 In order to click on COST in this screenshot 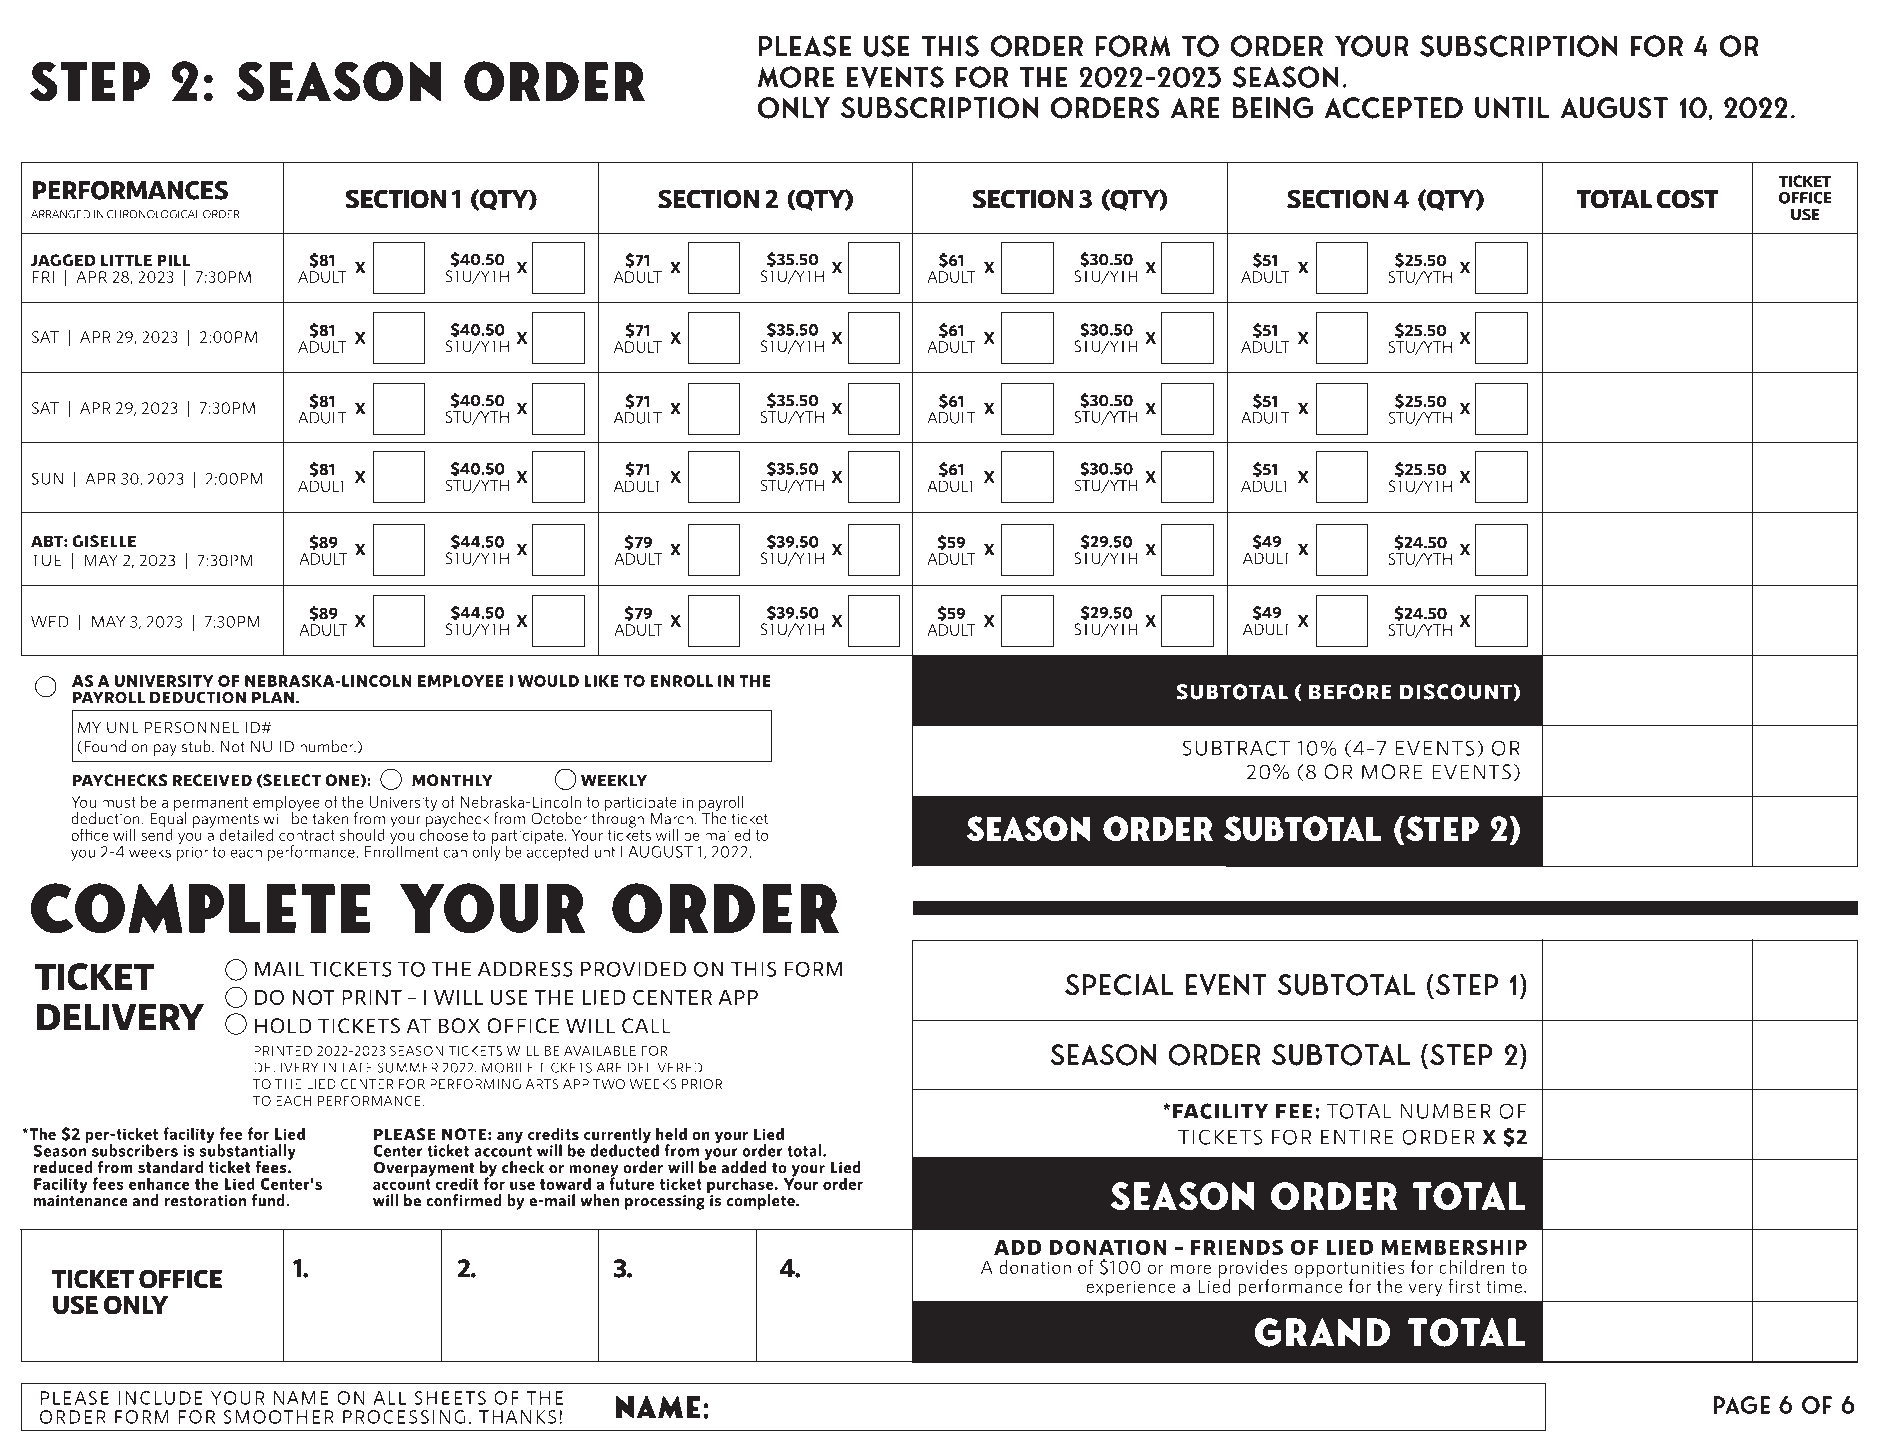, I will do `click(1688, 199)`.
